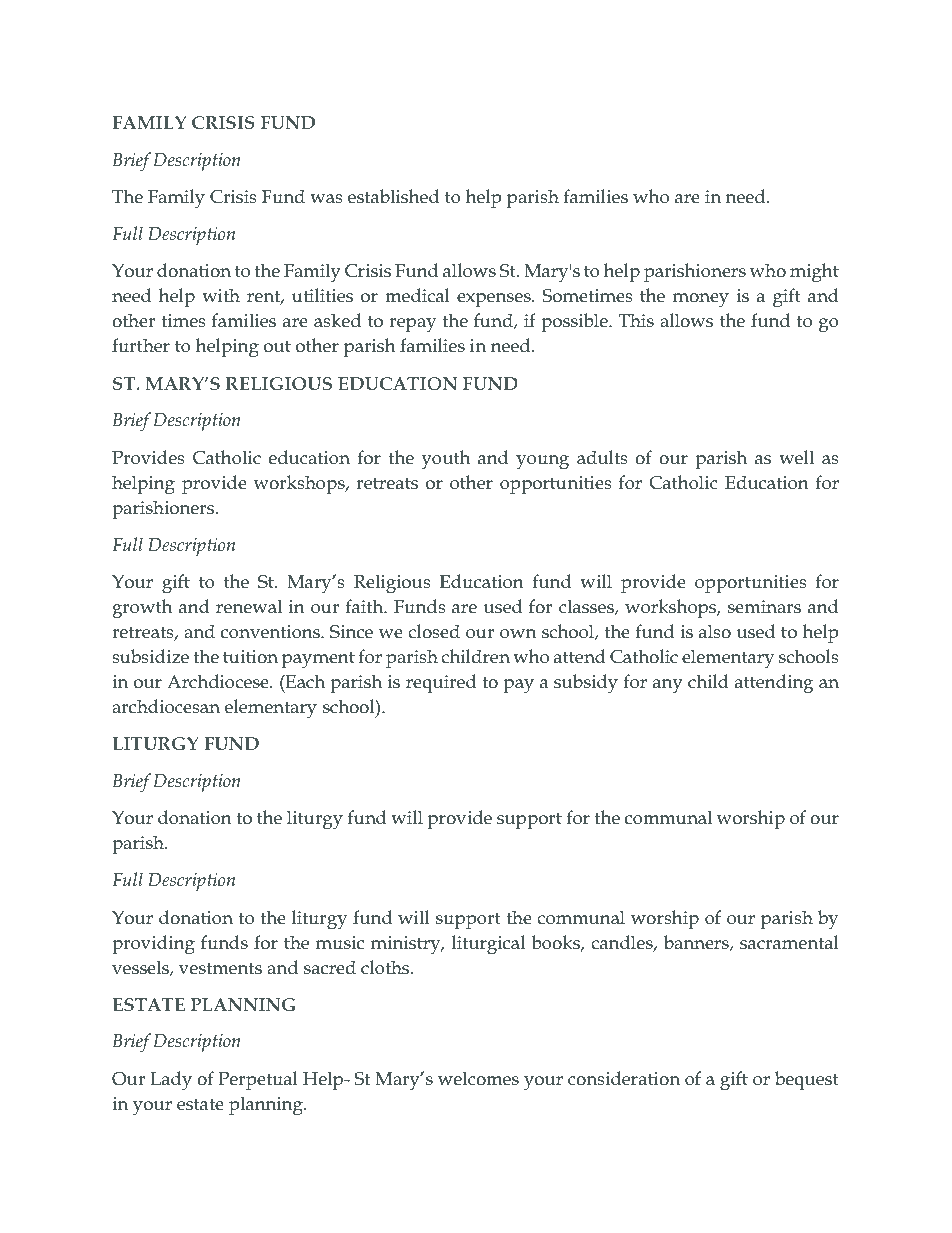  I want to click on Archdiocese, so click(219, 681).
